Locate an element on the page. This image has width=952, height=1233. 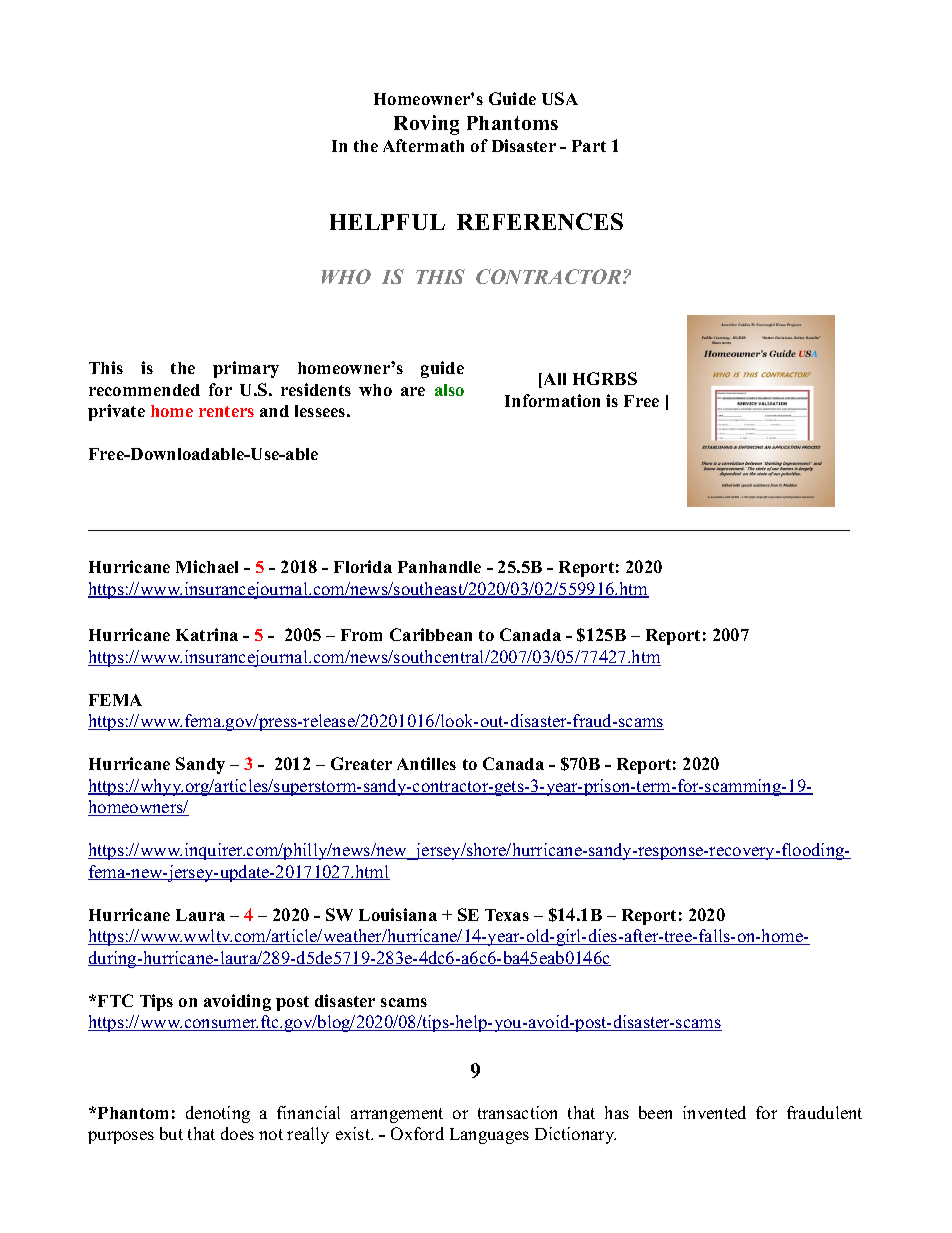
USA is located at coordinates (560, 98).
